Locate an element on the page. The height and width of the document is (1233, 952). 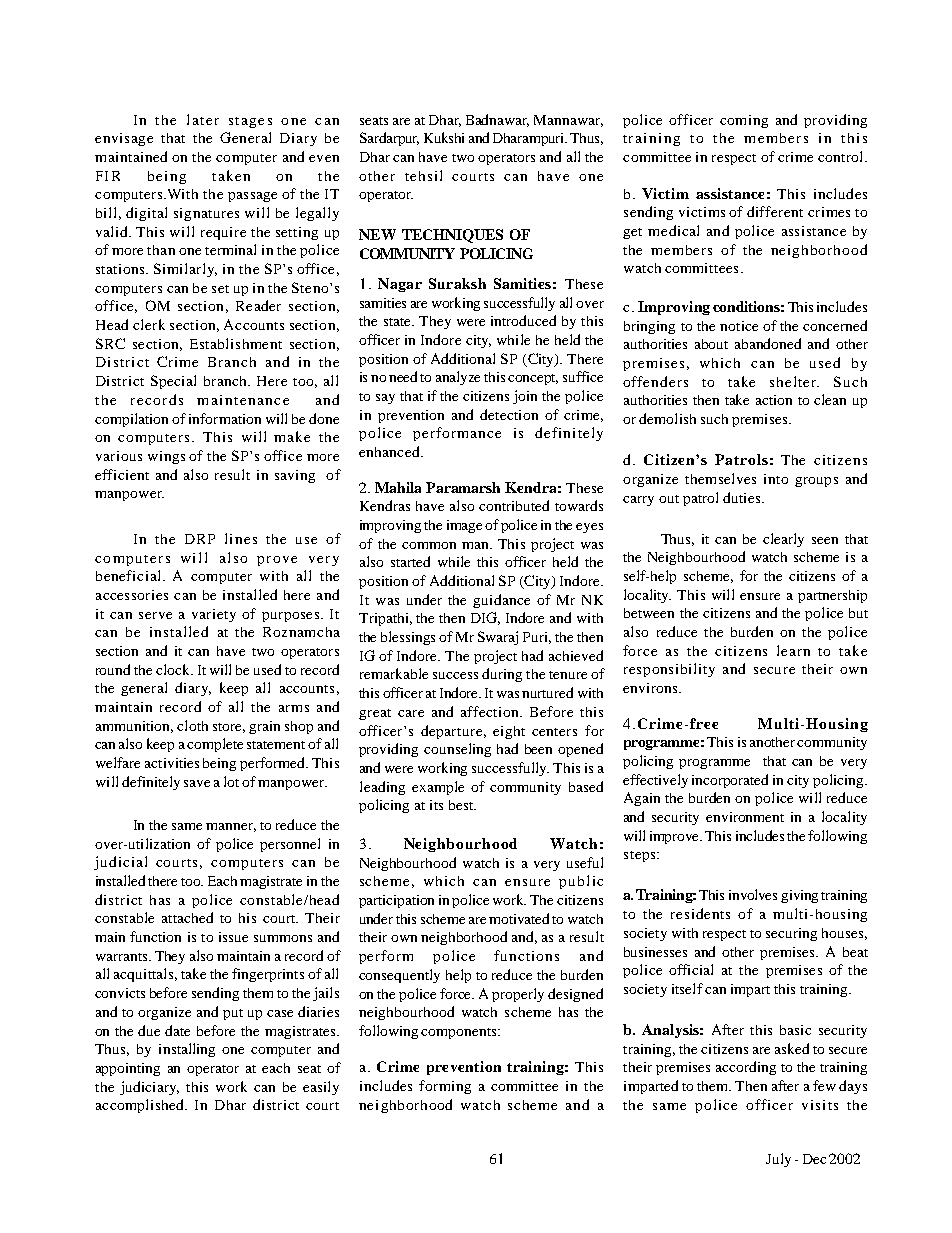
accomplished is located at coordinates (141, 1106).
